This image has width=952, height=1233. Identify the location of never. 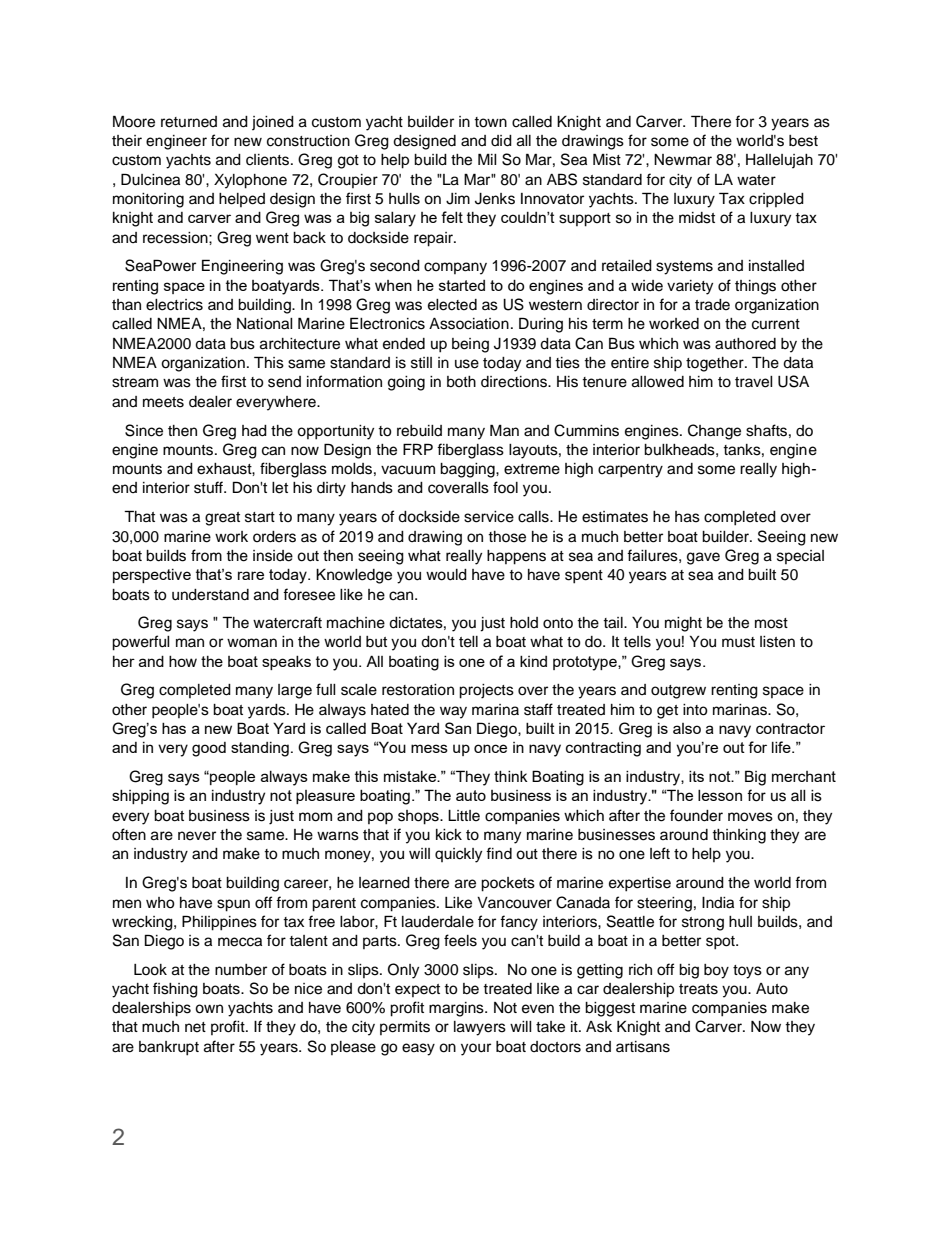
(197, 836).
